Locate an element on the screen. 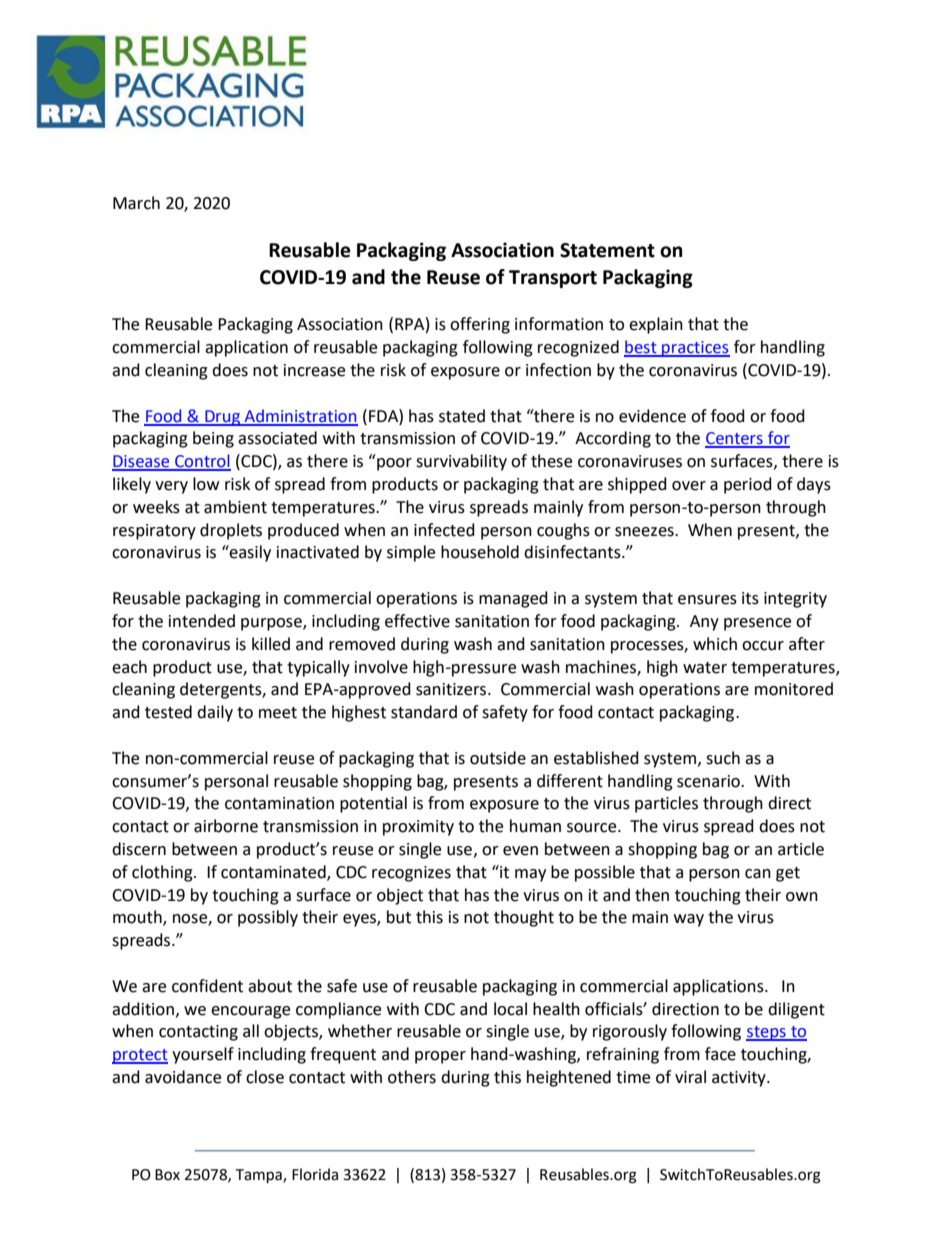  Statement is located at coordinates (607, 250).
